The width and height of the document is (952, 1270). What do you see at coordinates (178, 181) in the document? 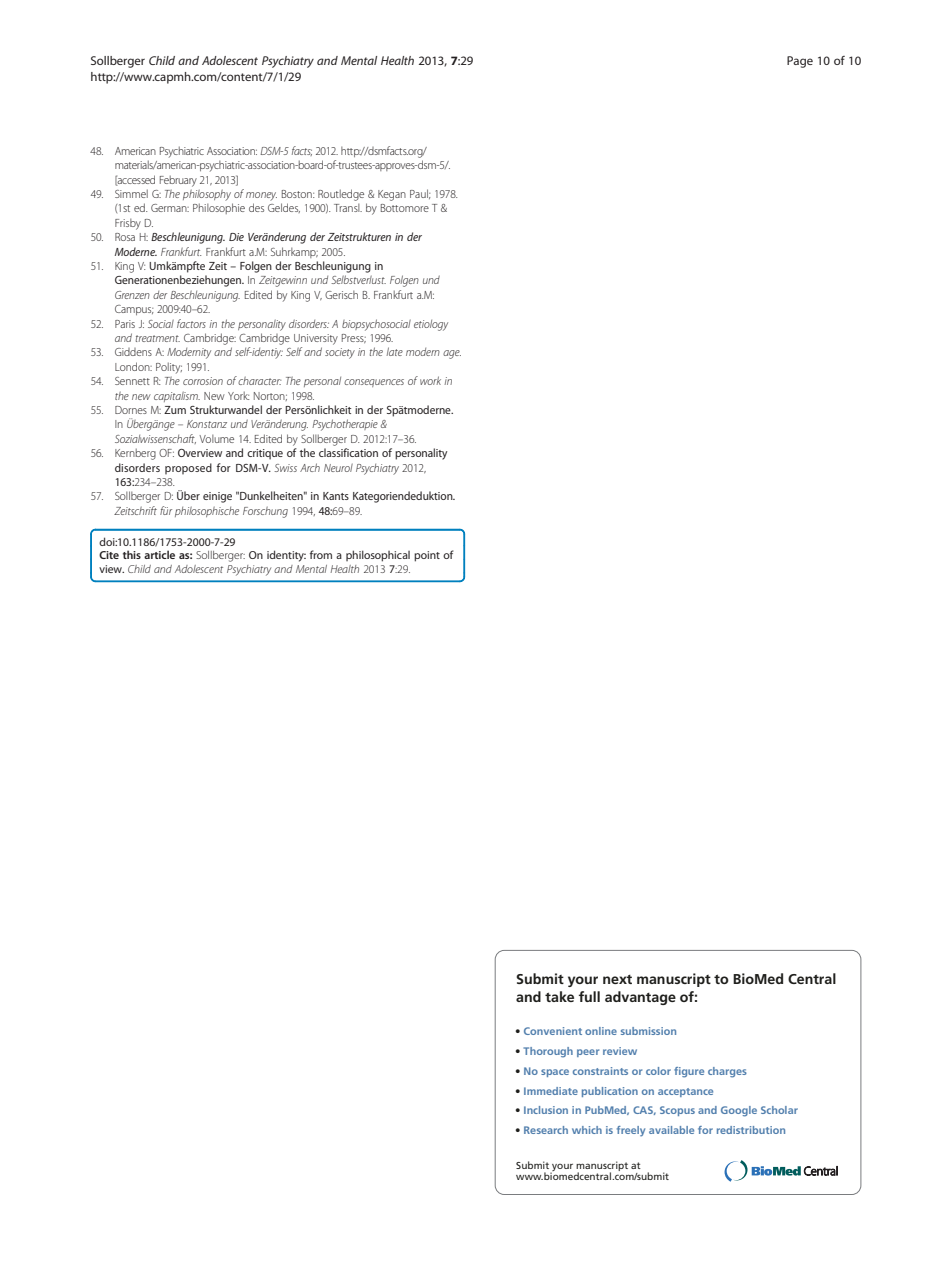
I see `February` at bounding box center [178, 181].
